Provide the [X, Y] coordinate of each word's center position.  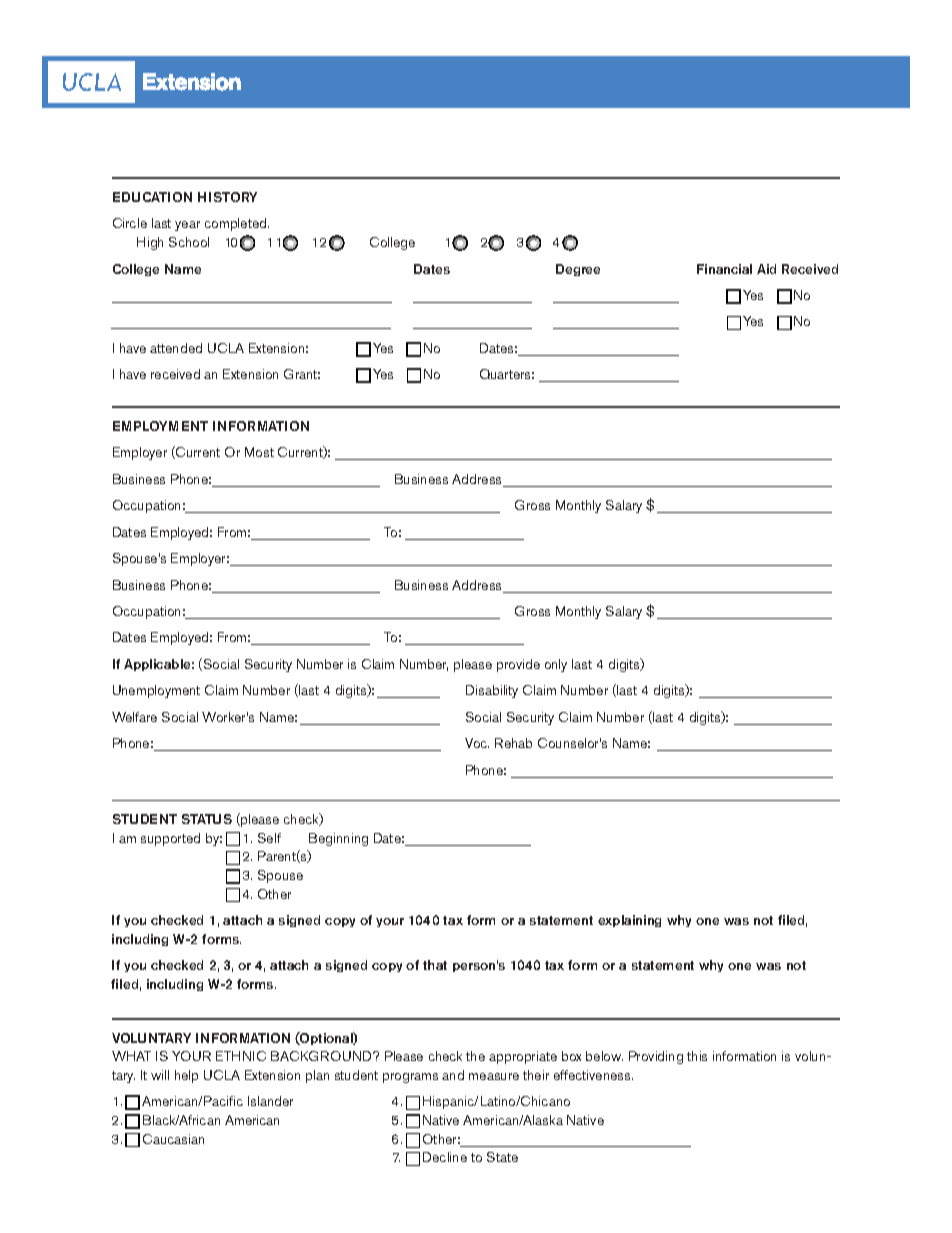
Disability [492, 691]
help [186, 1076]
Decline [445, 1157]
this [697, 1056]
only [556, 665]
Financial [724, 269]
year [187, 226]
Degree [578, 270]
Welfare [134, 717]
